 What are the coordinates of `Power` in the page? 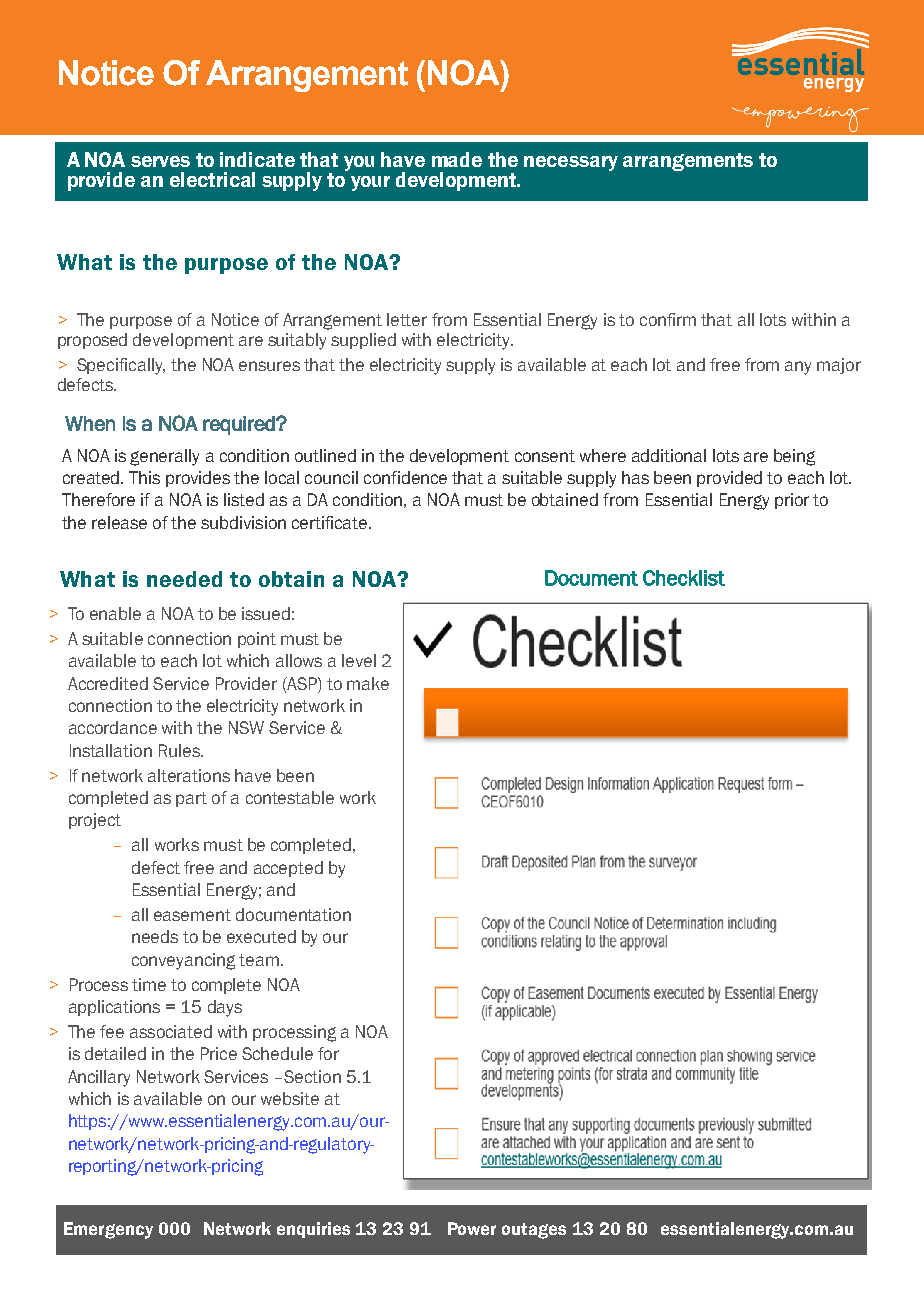 It's located at (472, 1228).
